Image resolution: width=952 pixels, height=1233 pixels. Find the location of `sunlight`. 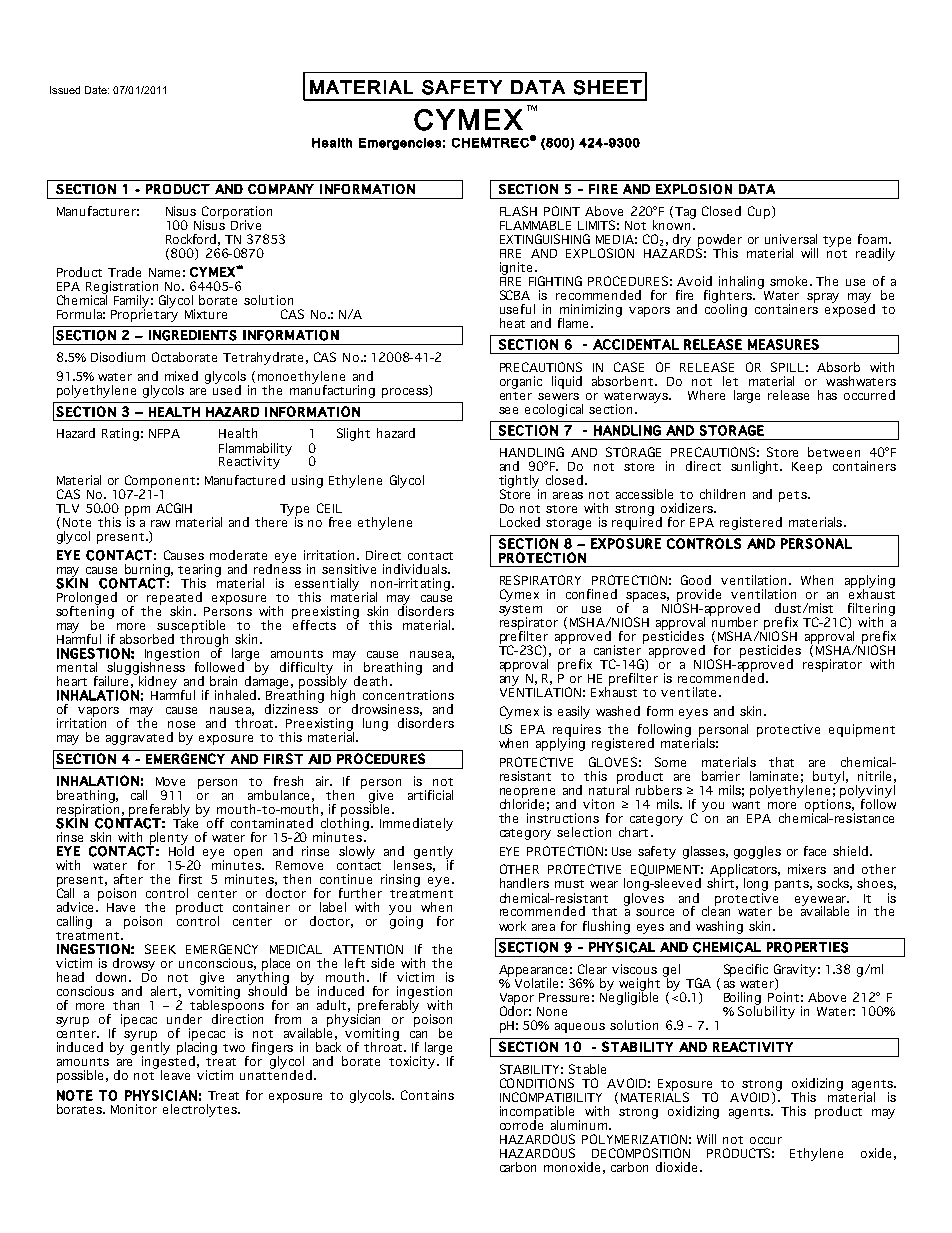

sunlight is located at coordinates (756, 467).
